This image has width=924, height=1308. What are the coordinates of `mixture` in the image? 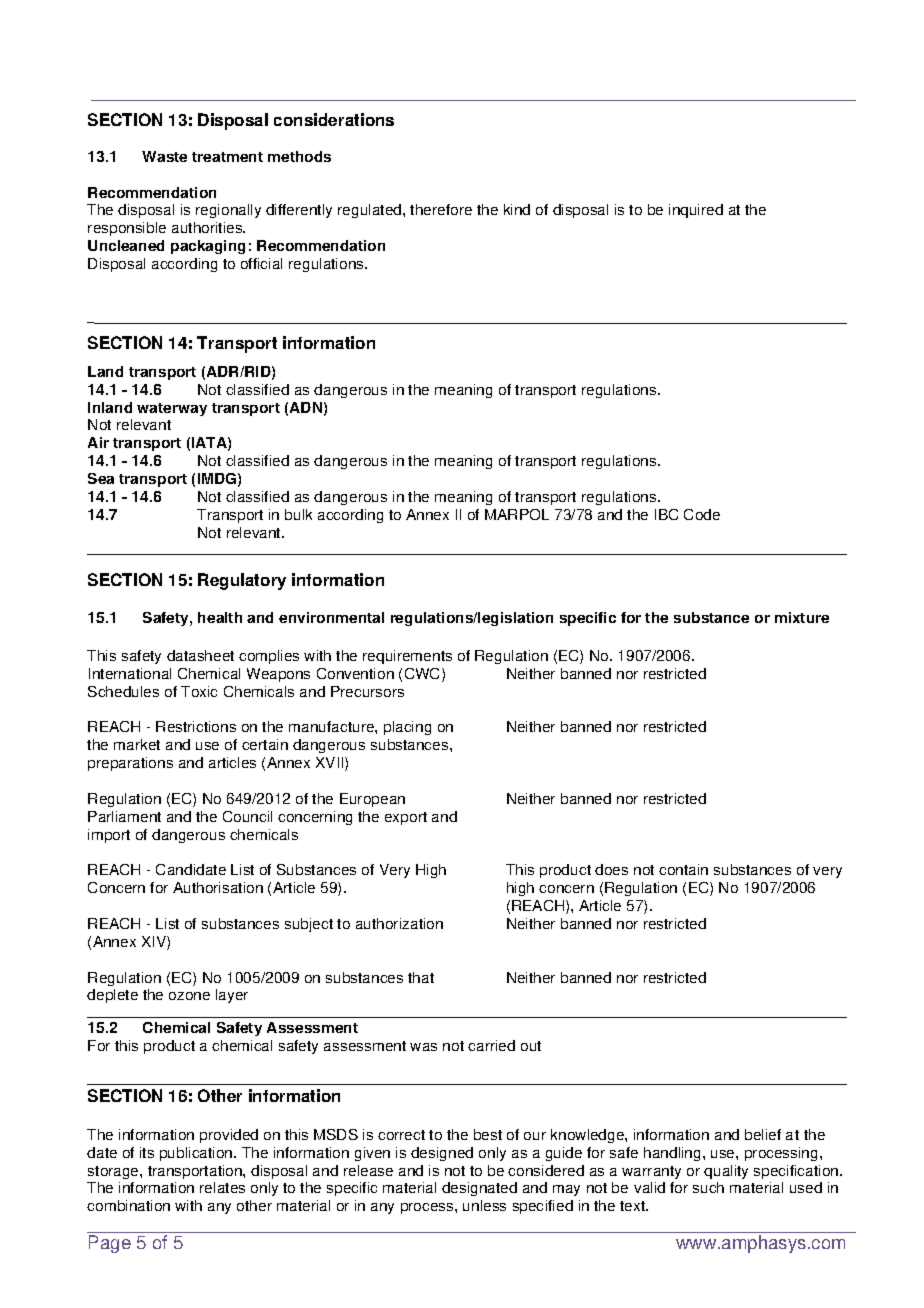 It's located at (802, 617).
